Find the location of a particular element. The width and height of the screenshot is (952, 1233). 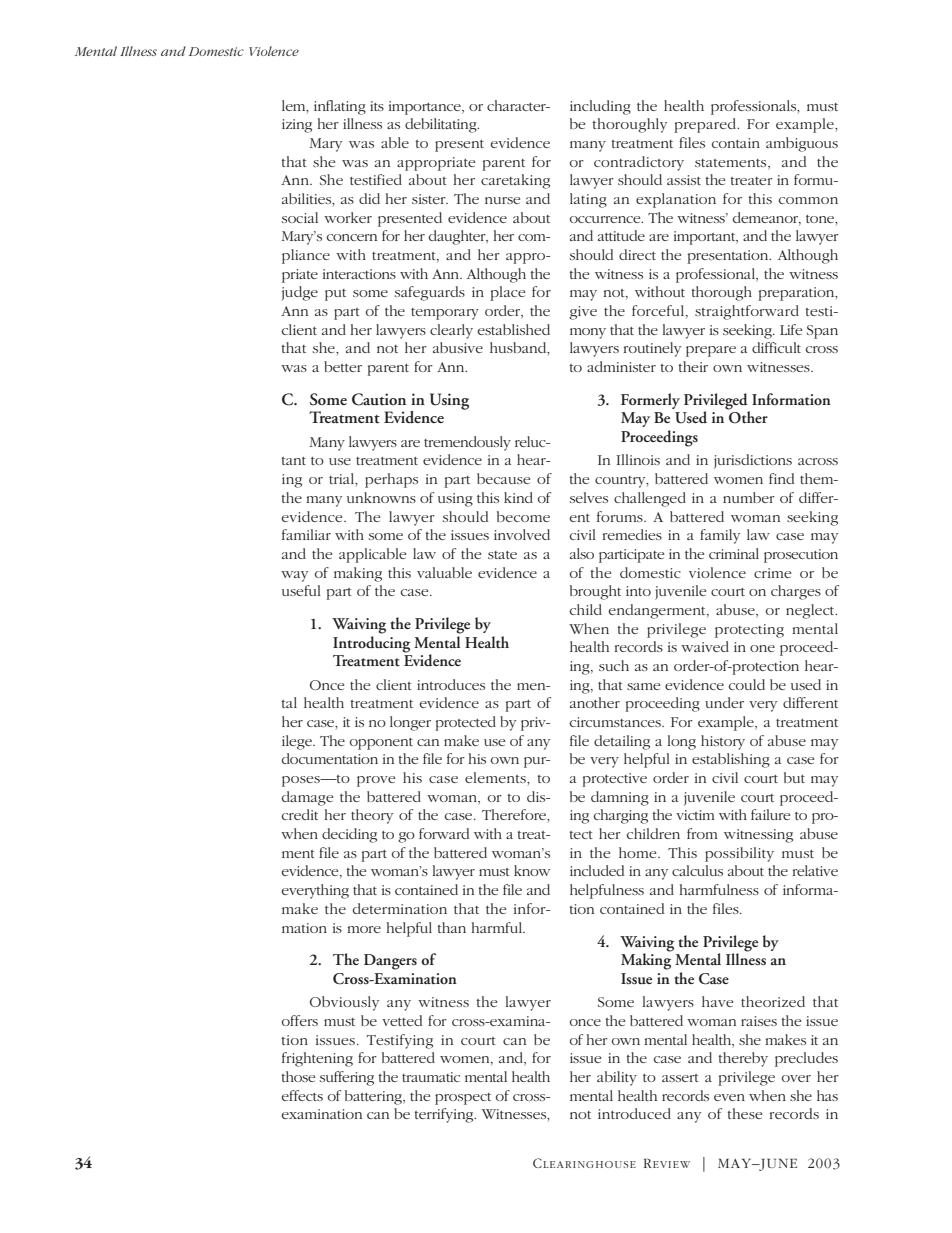

could is located at coordinates (747, 684).
